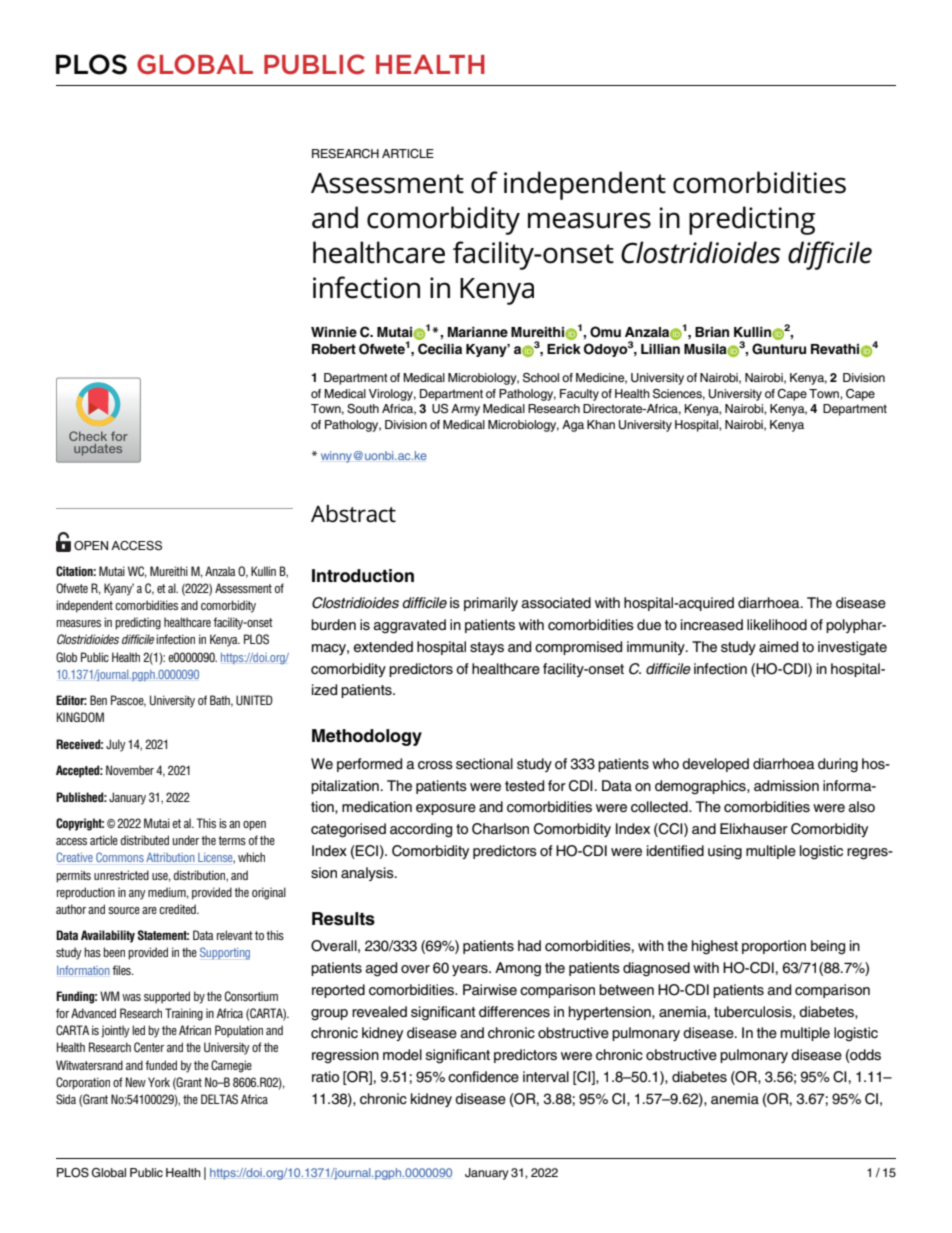  I want to click on confidence, so click(483, 1077).
